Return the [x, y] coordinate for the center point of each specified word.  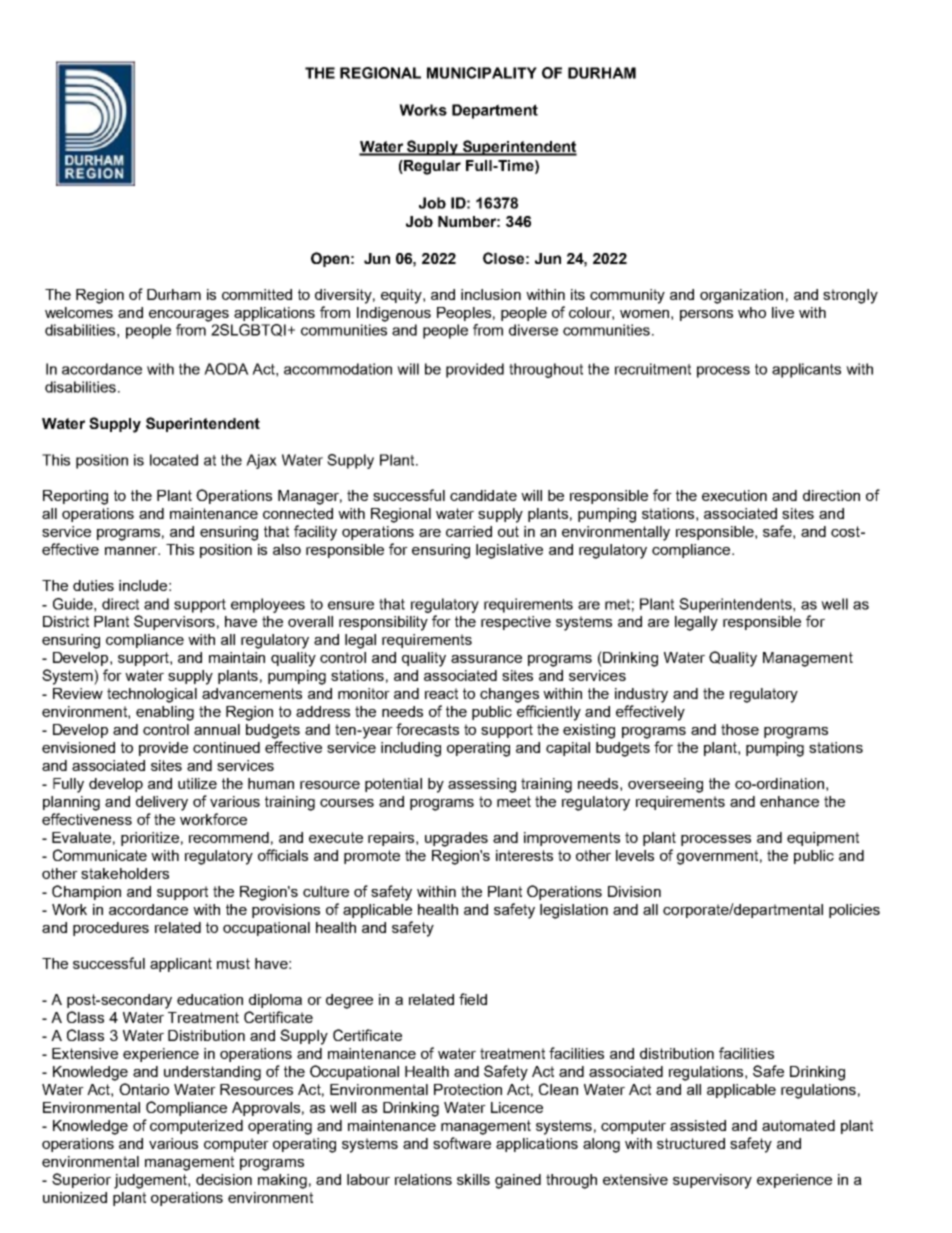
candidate [483, 495]
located [174, 460]
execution [734, 495]
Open [330, 259]
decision [224, 1179]
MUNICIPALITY [482, 73]
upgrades [456, 839]
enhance [789, 801]
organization [741, 296]
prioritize [150, 839]
